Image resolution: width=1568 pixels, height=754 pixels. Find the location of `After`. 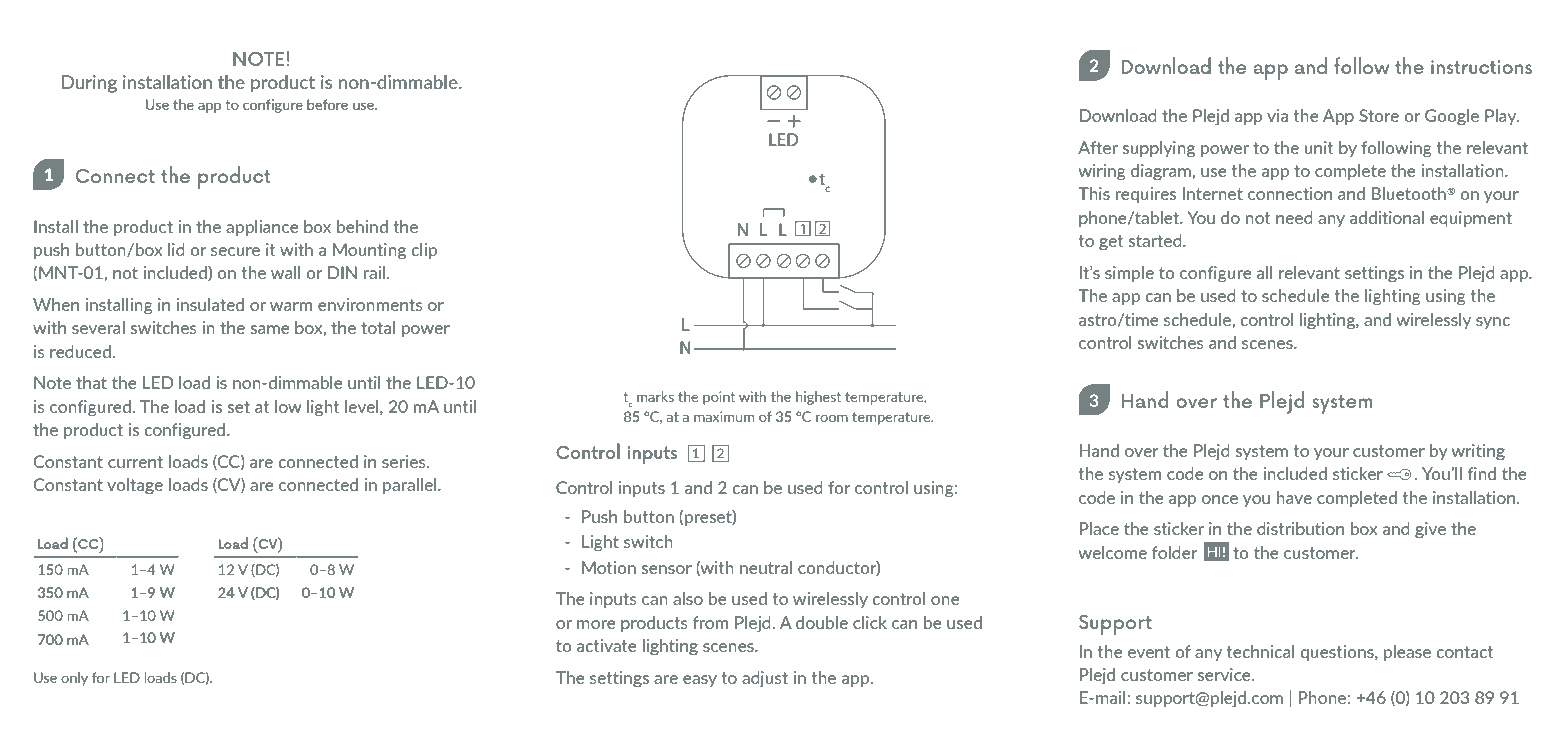

After is located at coordinates (1098, 147).
